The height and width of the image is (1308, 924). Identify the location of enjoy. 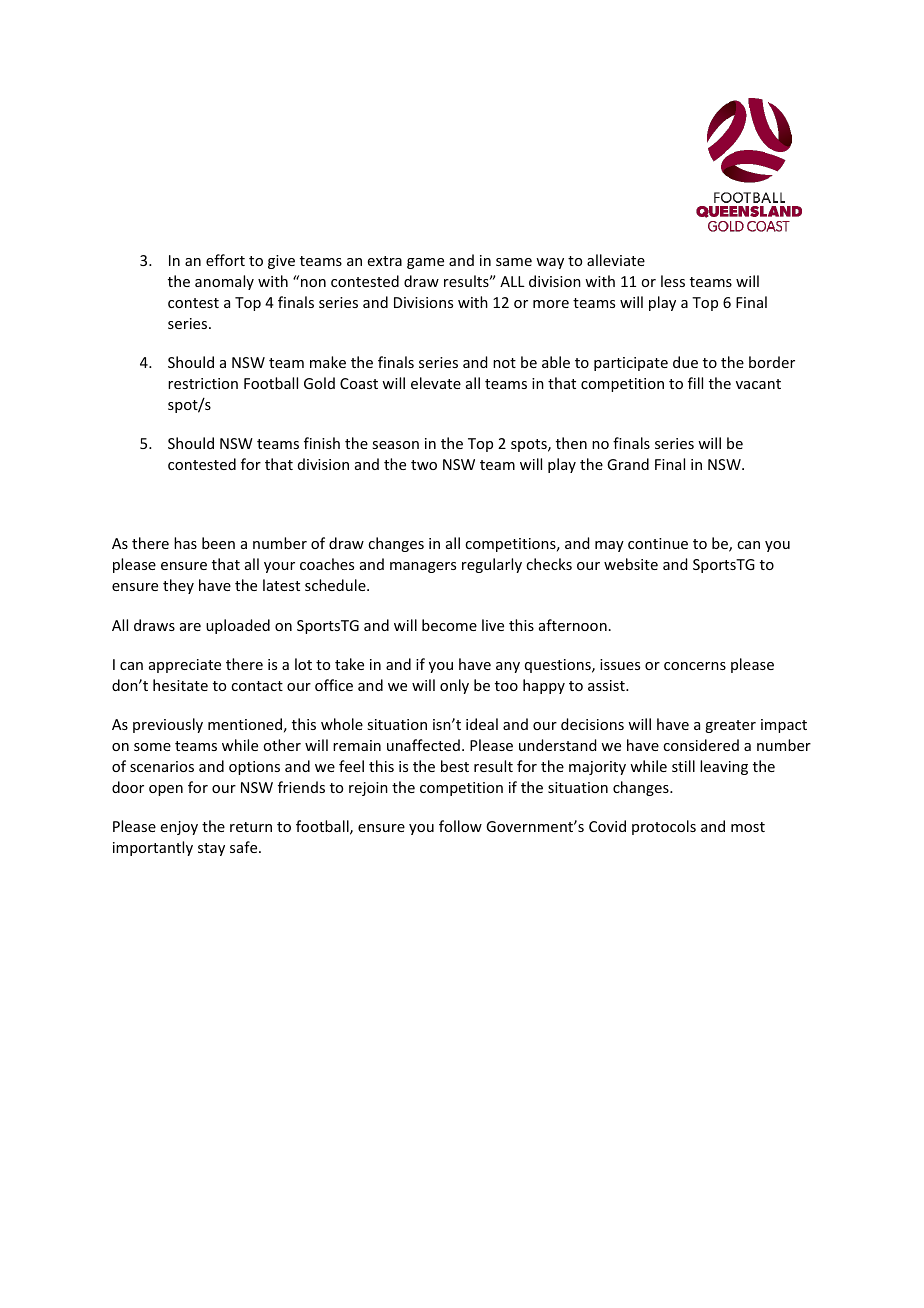
(179, 828).
